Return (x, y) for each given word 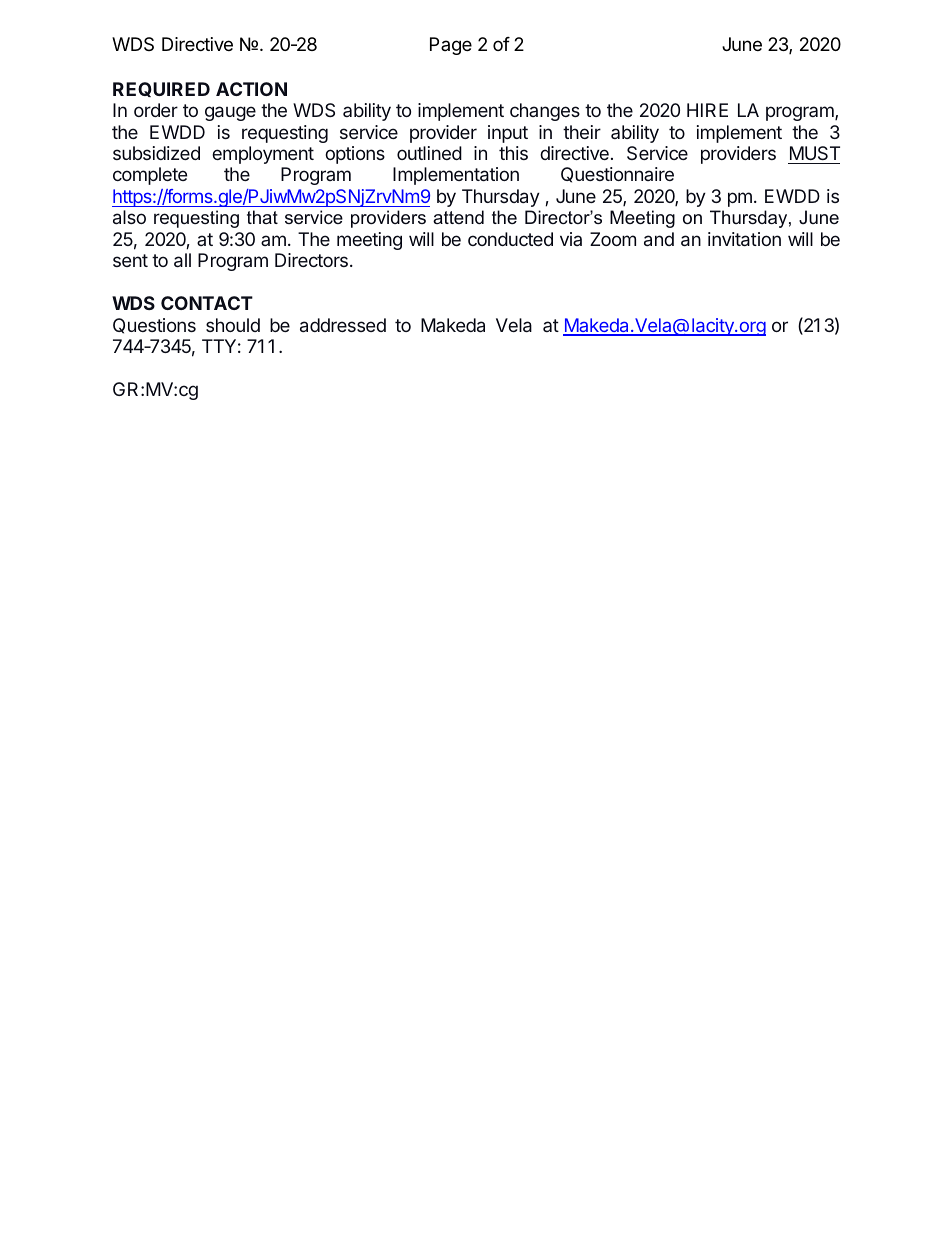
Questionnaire (617, 175)
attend (458, 217)
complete (150, 176)
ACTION (251, 89)
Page (451, 46)
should (233, 325)
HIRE (707, 110)
